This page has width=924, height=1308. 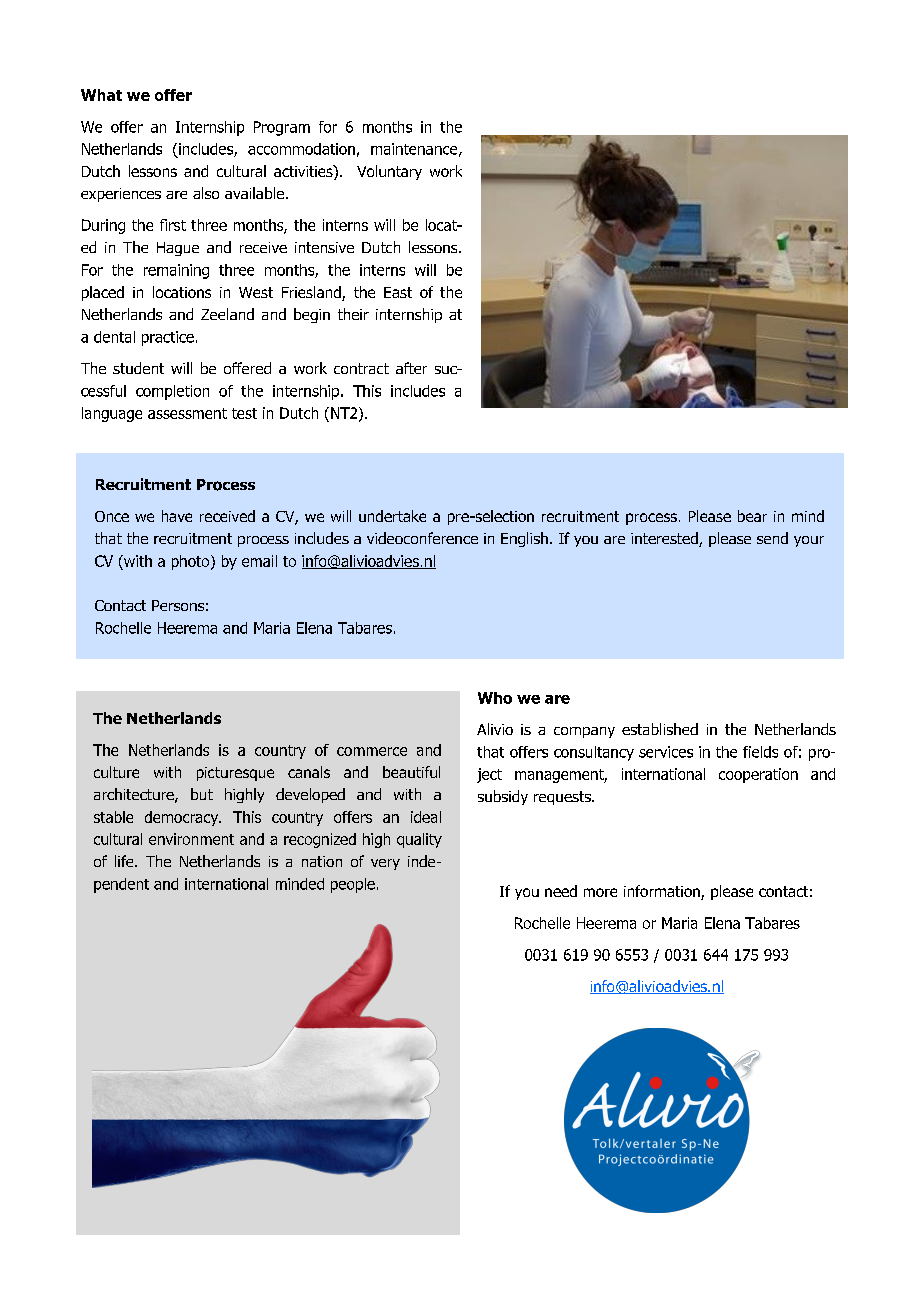 What do you see at coordinates (419, 840) in the page?
I see `quality` at bounding box center [419, 840].
